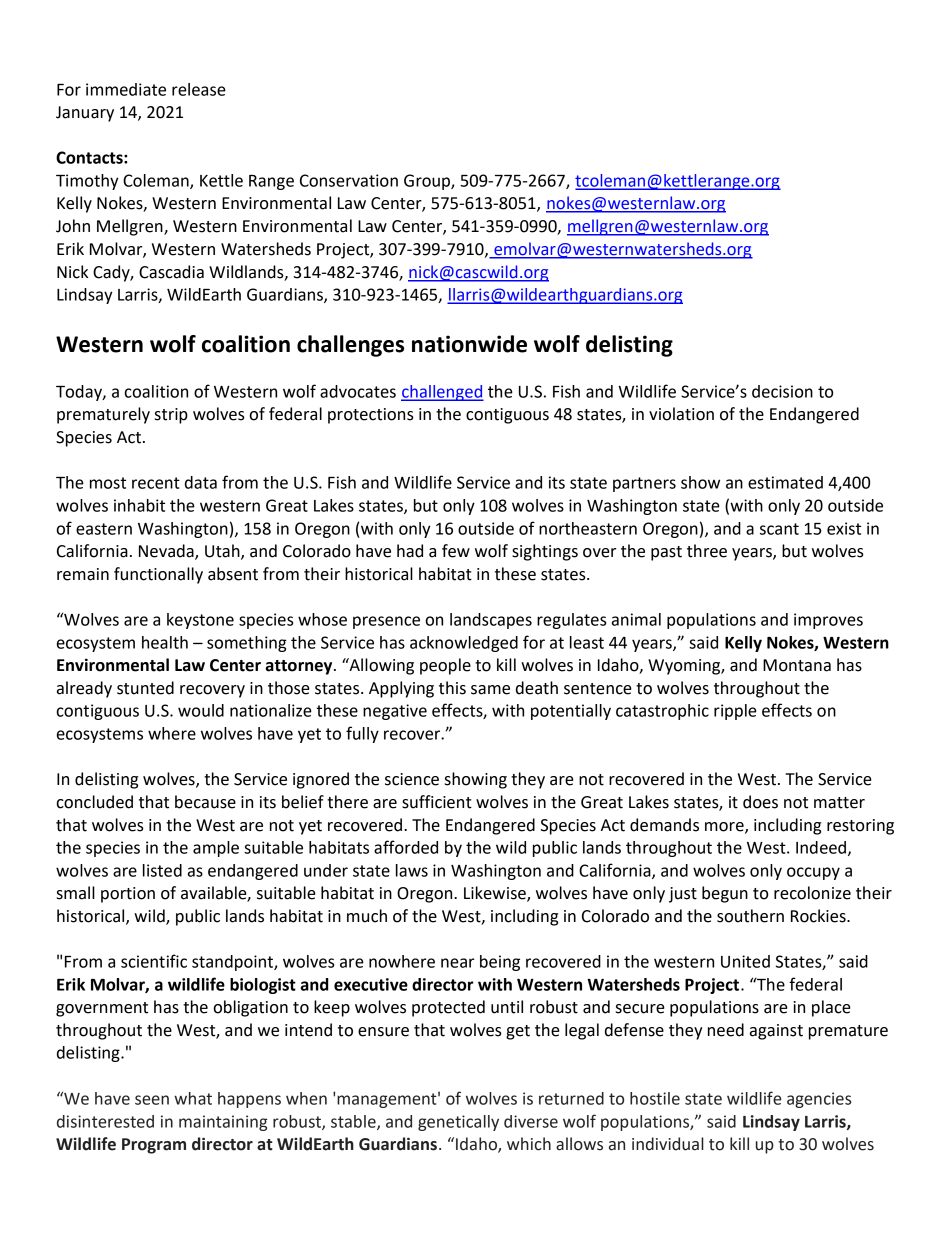  What do you see at coordinates (349, 180) in the screenshot?
I see `Conservation` at bounding box center [349, 180].
